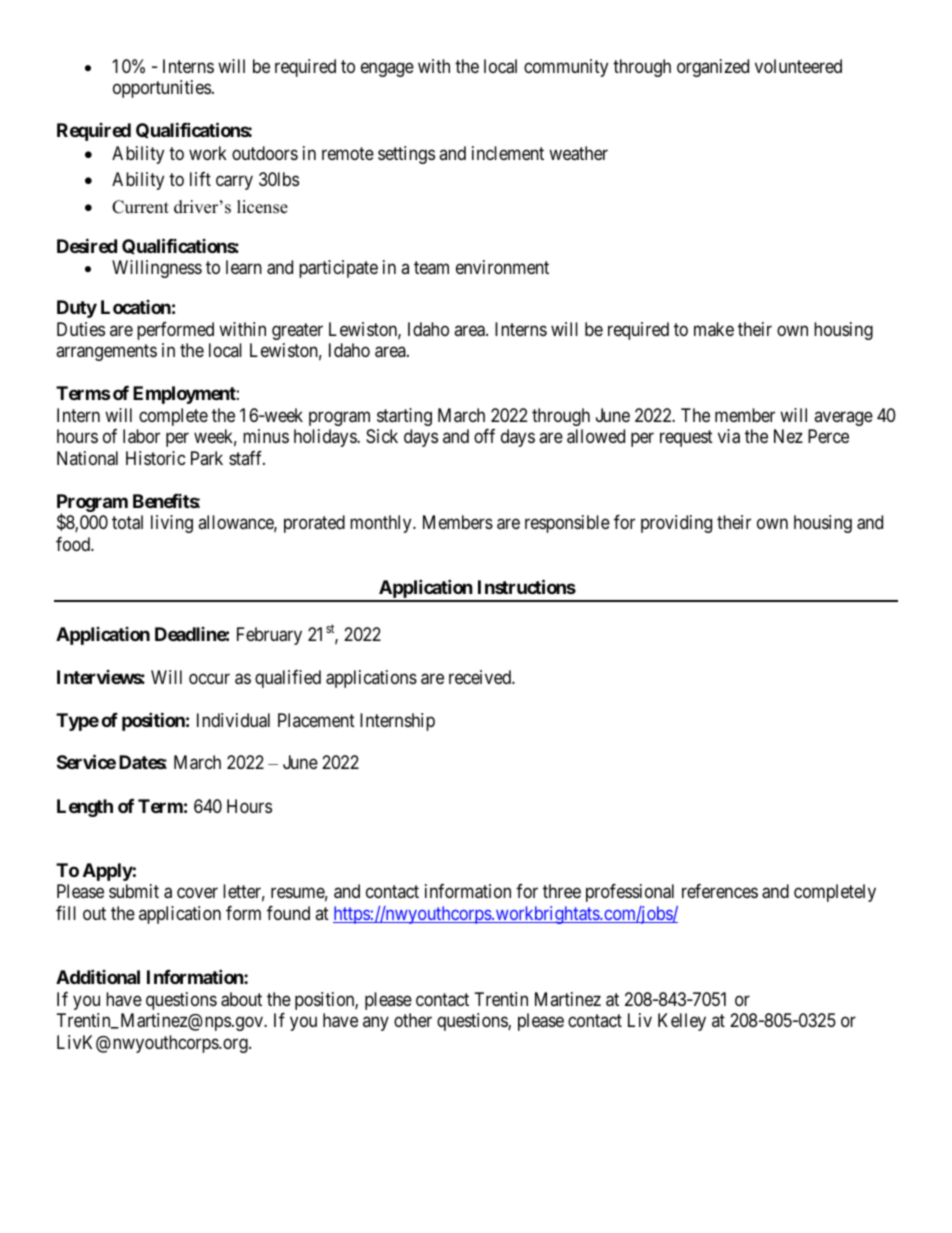  Describe the element at coordinates (413, 1020) in the screenshot. I see `other` at that location.
